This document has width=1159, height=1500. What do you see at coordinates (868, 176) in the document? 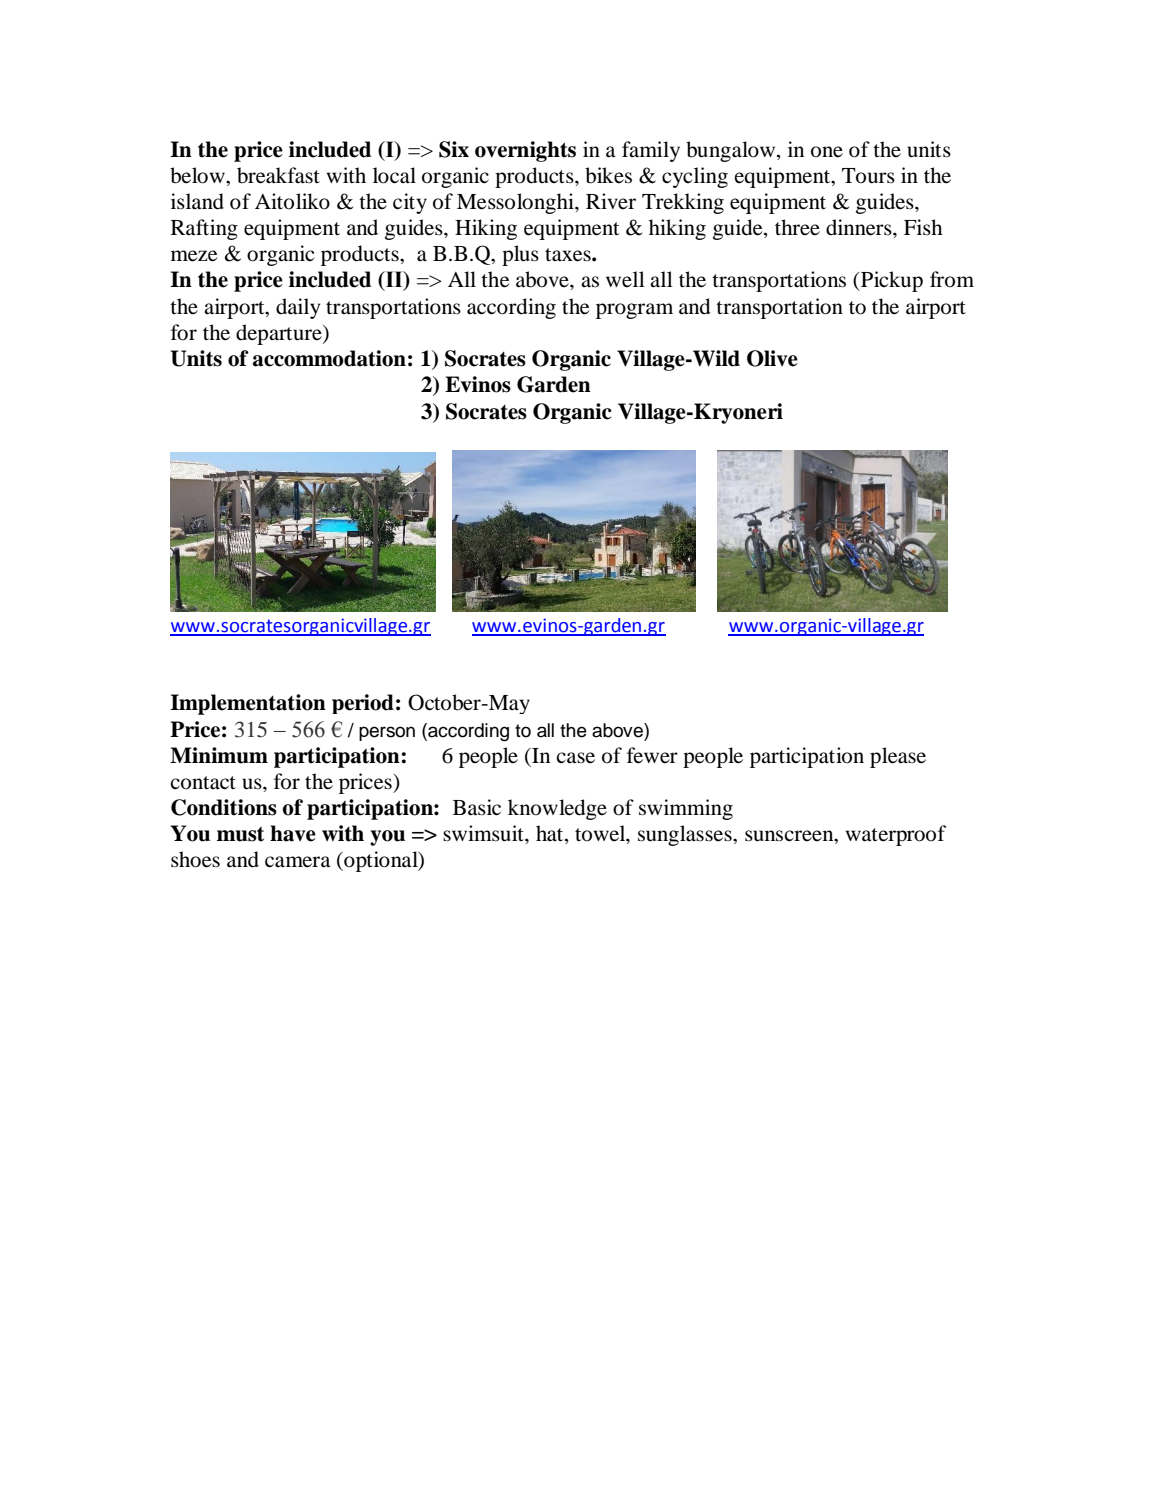
I see `Tours` at bounding box center [868, 176].
